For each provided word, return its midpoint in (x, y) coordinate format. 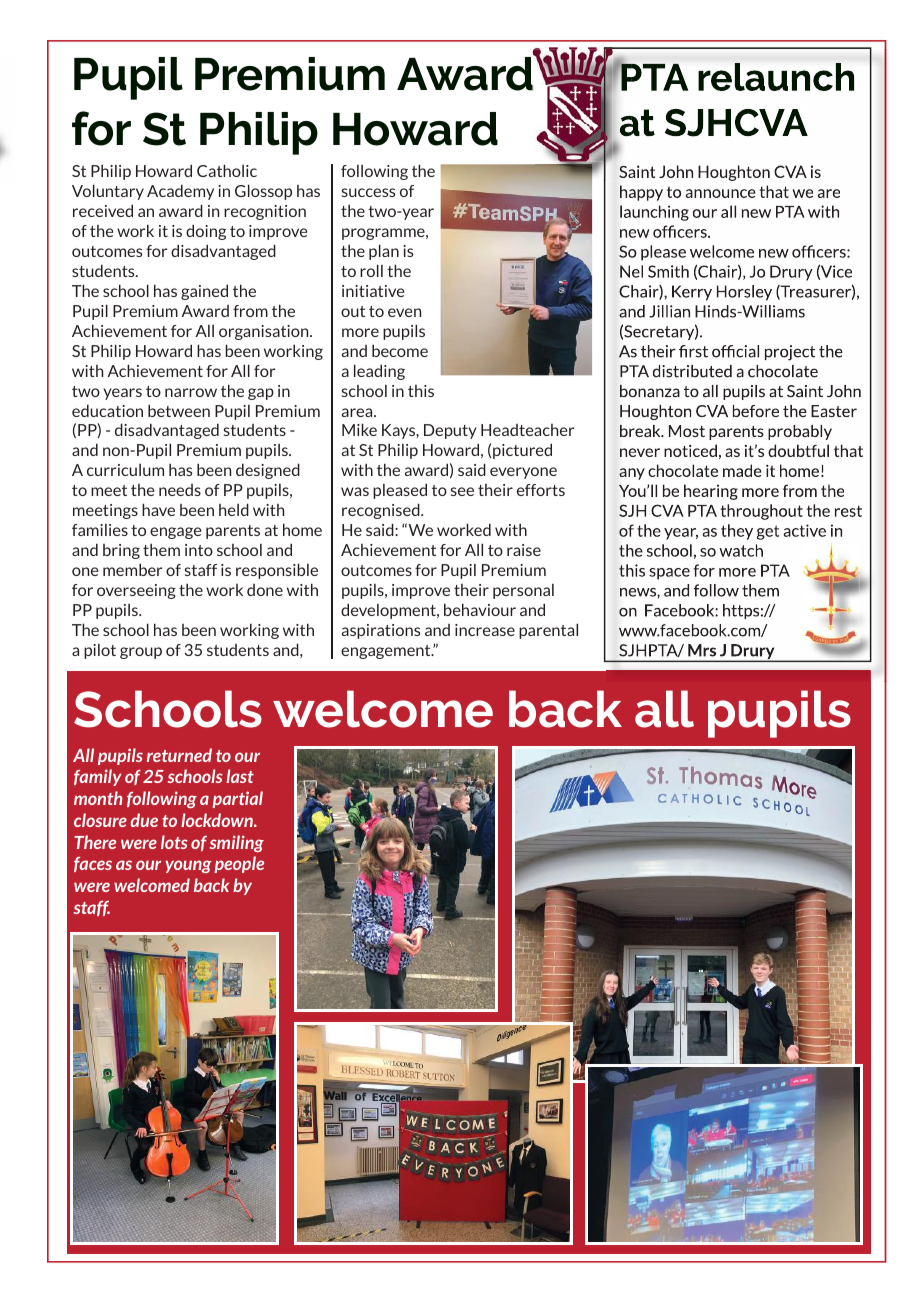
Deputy (450, 431)
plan (384, 252)
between (179, 410)
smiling (237, 843)
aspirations (381, 631)
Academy (180, 192)
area (358, 412)
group (141, 653)
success (368, 192)
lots (174, 842)
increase (485, 630)
